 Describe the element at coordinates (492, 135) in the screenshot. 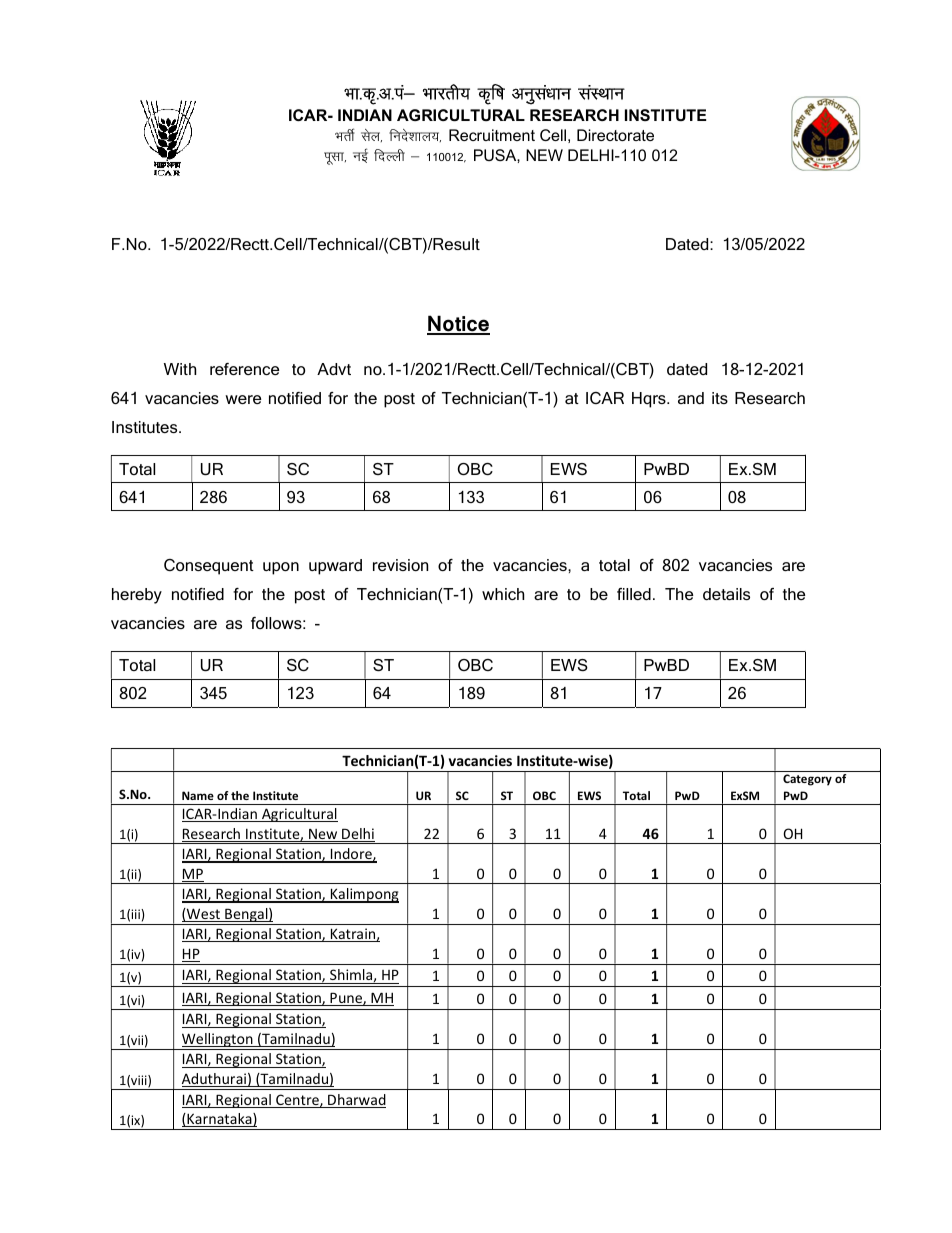

I see `Recruitment` at that location.
